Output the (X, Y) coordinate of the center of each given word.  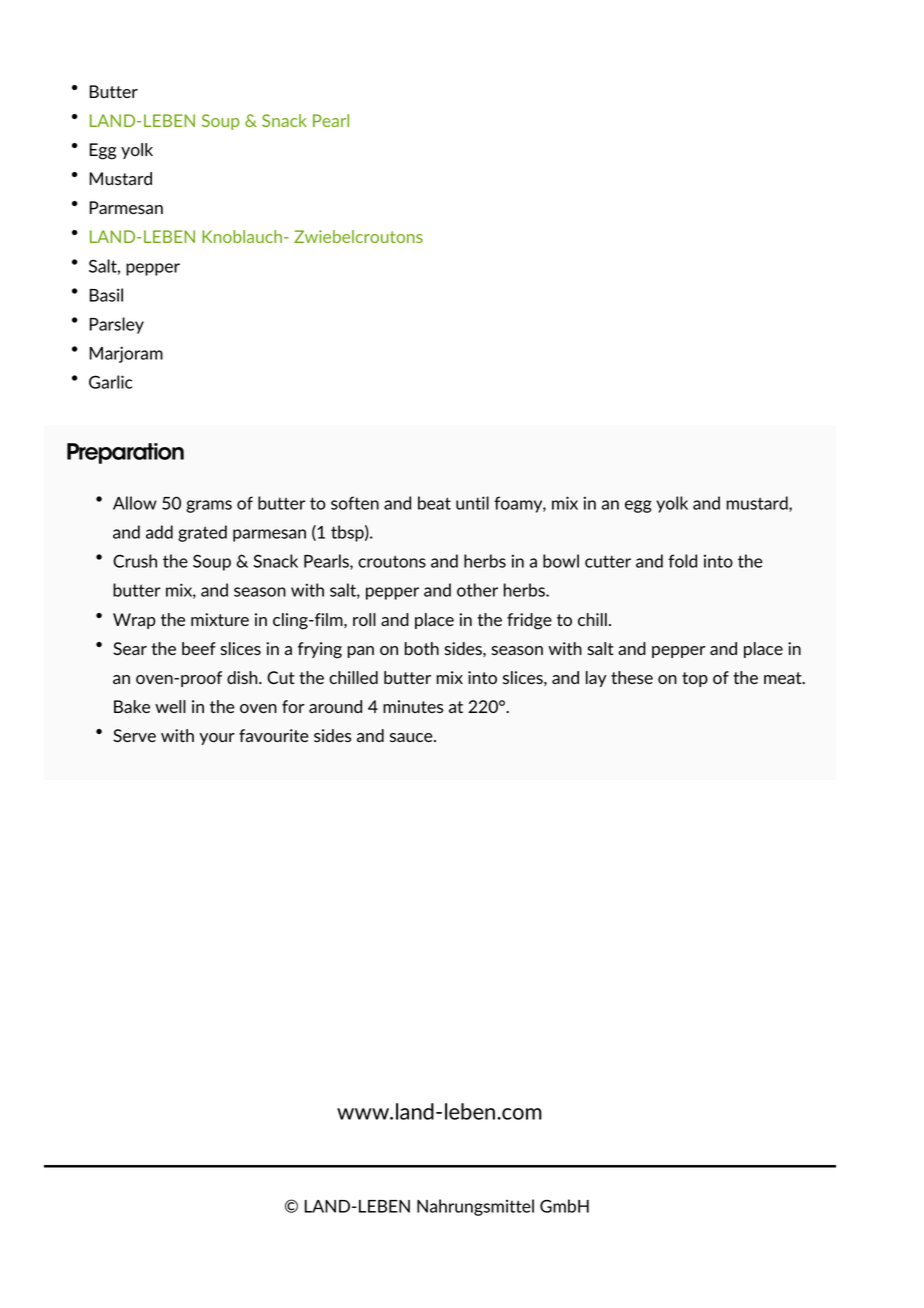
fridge (529, 621)
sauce (412, 737)
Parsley (117, 325)
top (695, 679)
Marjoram (126, 354)
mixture (220, 619)
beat (434, 503)
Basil (106, 295)
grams (209, 506)
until (472, 503)
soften (355, 503)
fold (682, 561)
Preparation (125, 453)
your (217, 739)
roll (364, 619)
